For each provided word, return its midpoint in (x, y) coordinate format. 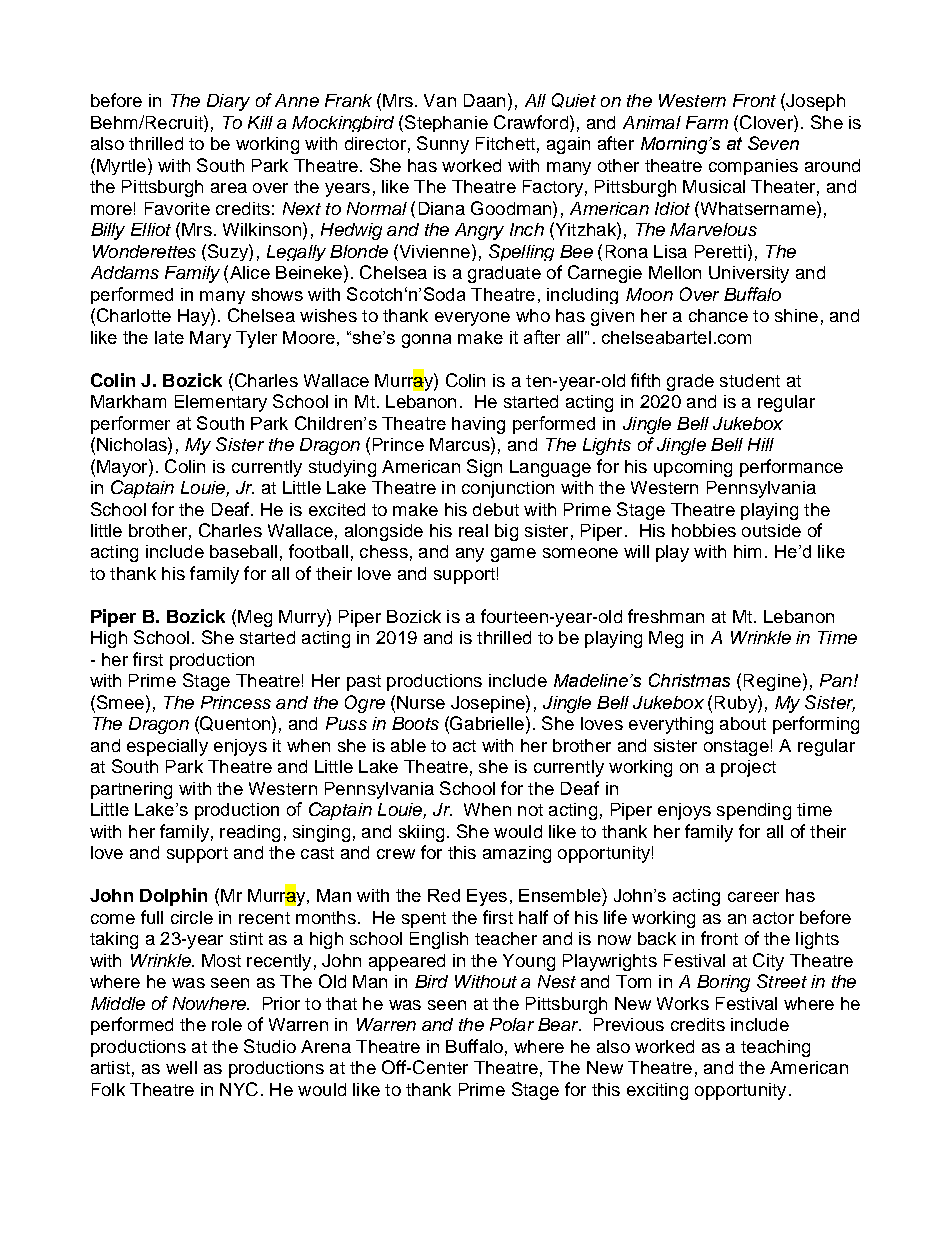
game (513, 555)
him (747, 551)
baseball (243, 551)
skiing (421, 833)
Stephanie (446, 123)
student (750, 380)
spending (754, 811)
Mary (210, 339)
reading (250, 833)
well (181, 1067)
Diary (228, 102)
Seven (773, 143)
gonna (426, 341)
